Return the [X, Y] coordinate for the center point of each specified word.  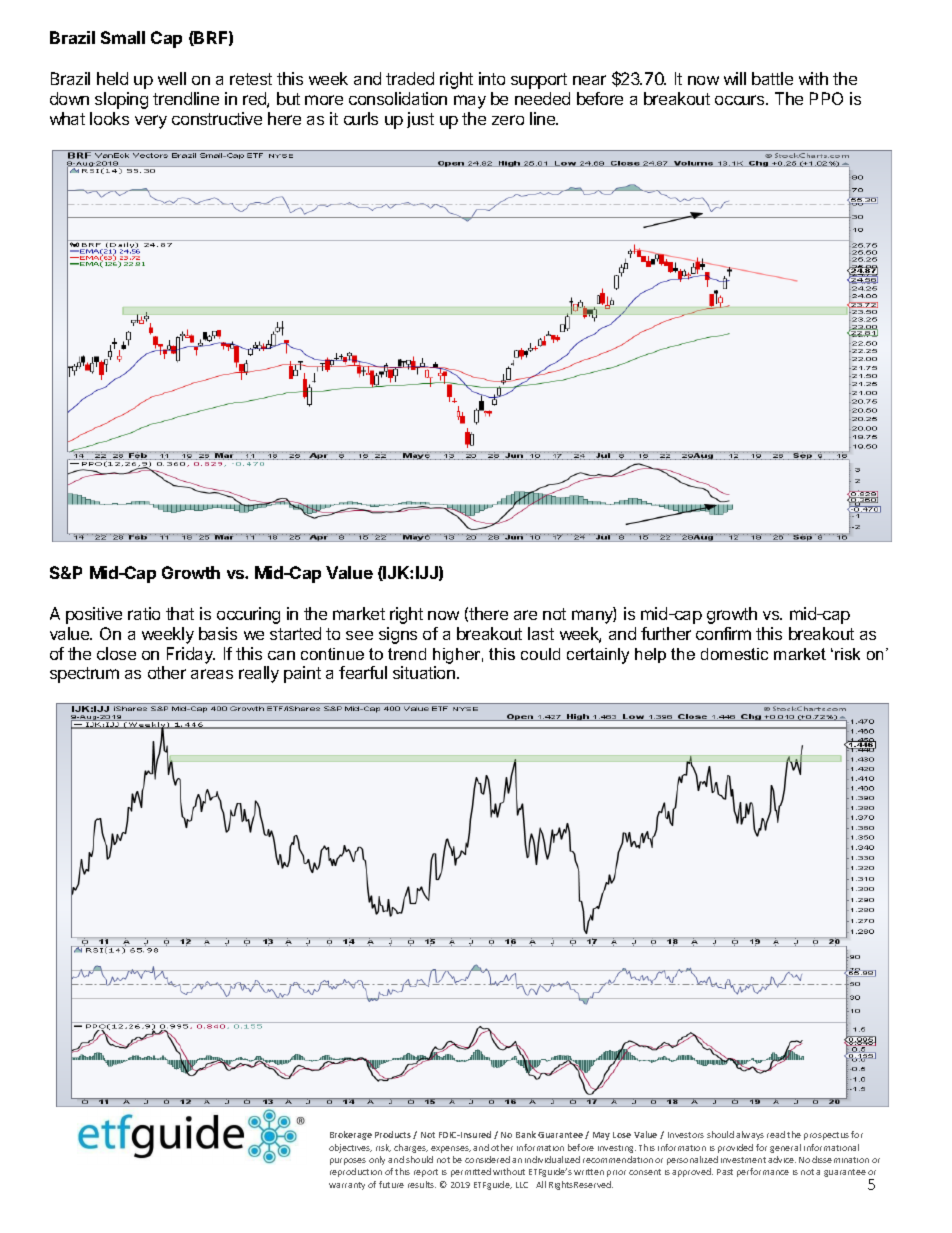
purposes [348, 1161]
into [492, 78]
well [172, 78]
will [735, 78]
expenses [451, 1149]
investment [745, 1160]
